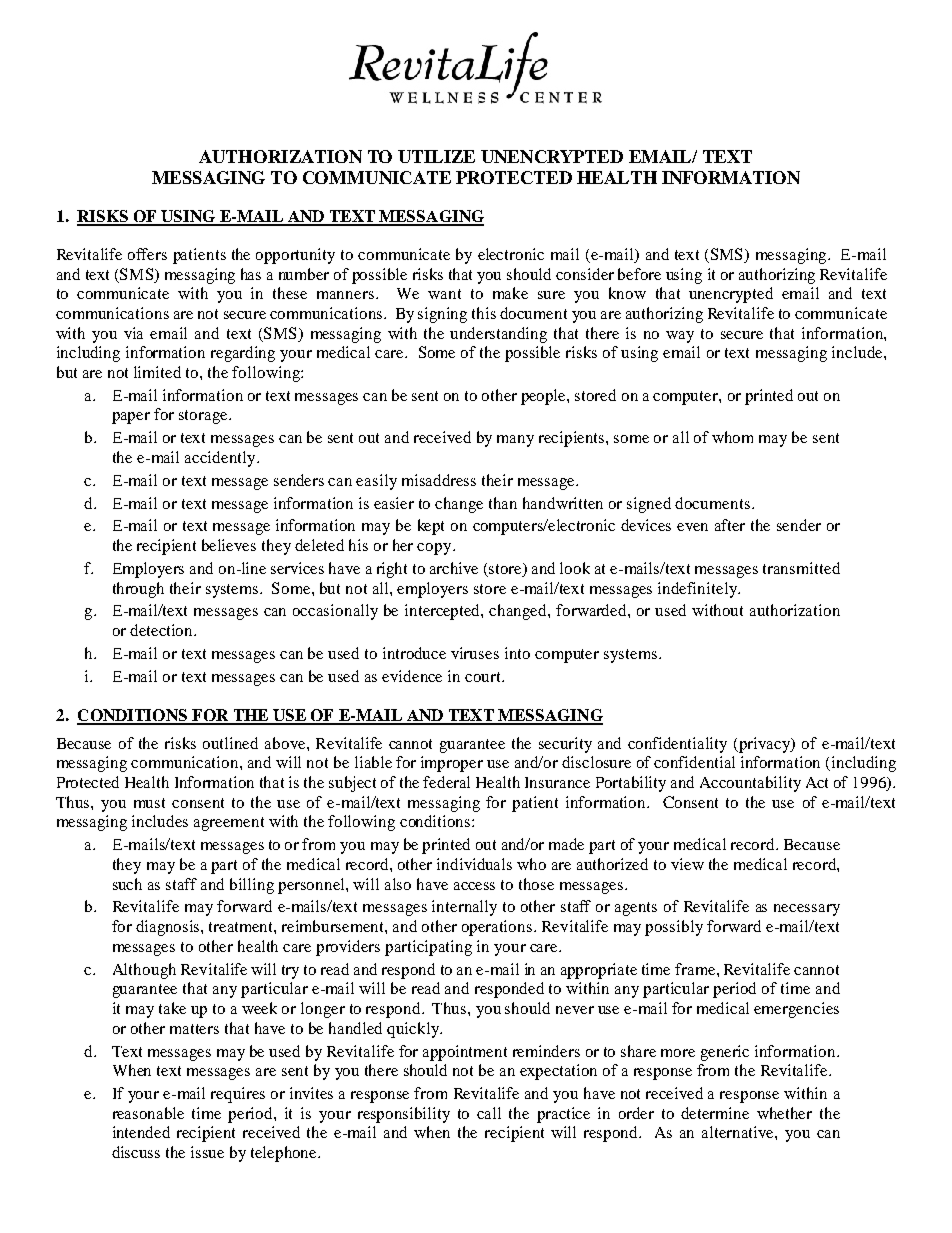  Describe the element at coordinates (204, 417) in the screenshot. I see `storage` at that location.
